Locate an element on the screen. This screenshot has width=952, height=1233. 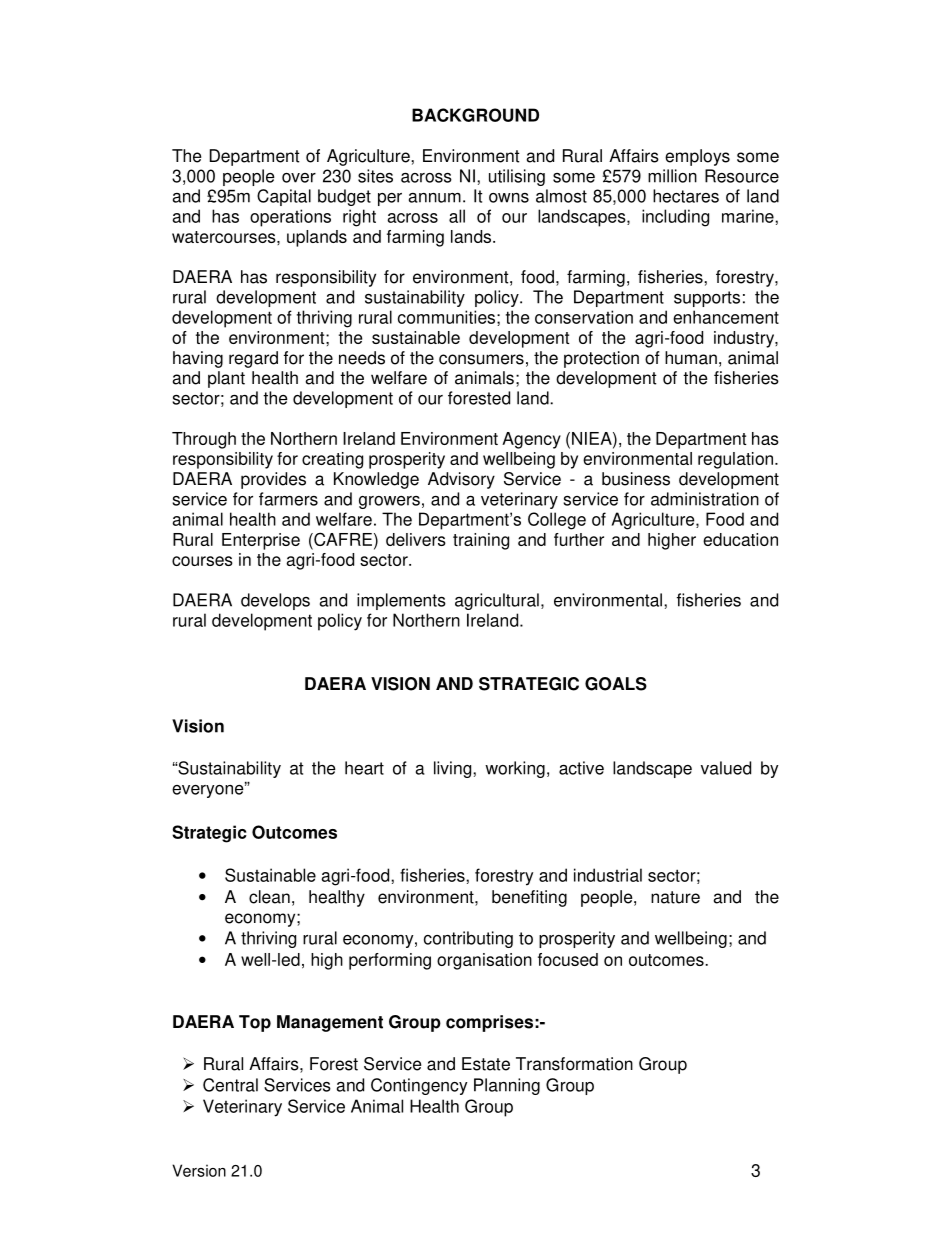
Central is located at coordinates (230, 1085).
